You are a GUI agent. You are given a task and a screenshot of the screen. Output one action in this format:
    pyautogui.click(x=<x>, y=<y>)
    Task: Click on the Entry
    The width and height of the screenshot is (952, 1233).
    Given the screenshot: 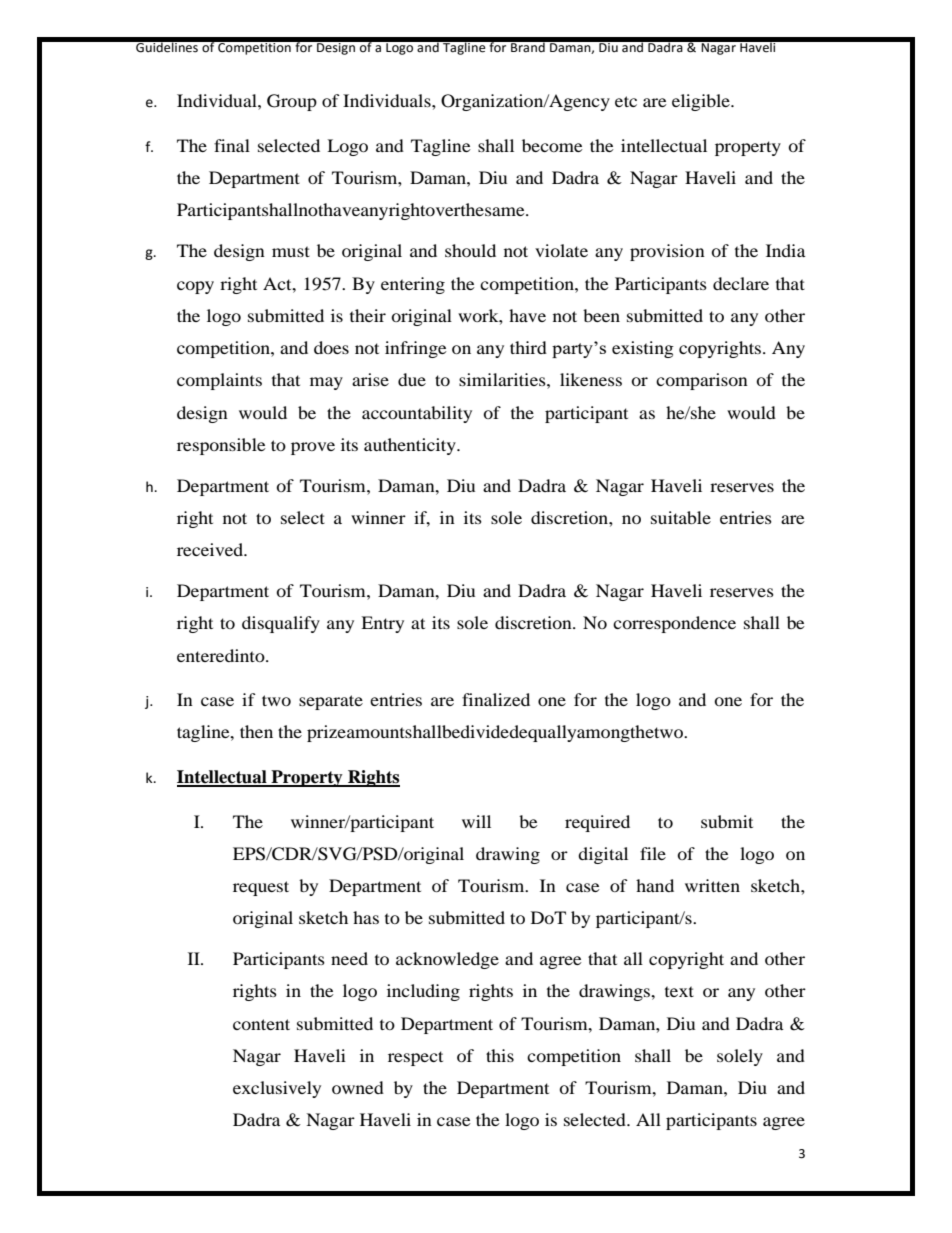 What is the action you would take?
    pyautogui.click(x=382, y=624)
